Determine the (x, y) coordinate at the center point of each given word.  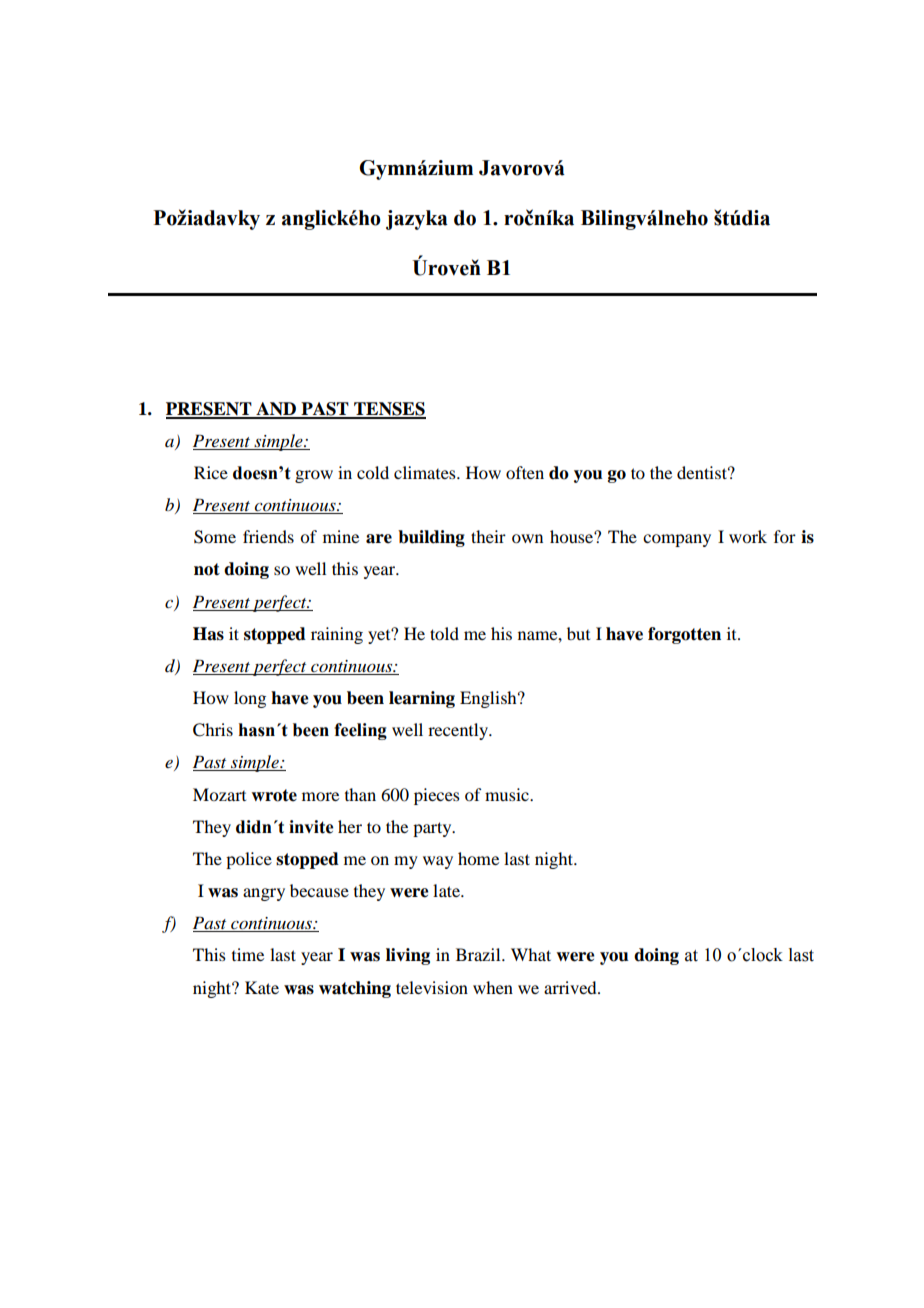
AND (276, 410)
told (444, 633)
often (525, 472)
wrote (274, 795)
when (493, 987)
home (478, 858)
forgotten (684, 635)
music (508, 794)
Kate (262, 987)
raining (337, 635)
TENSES (389, 410)
